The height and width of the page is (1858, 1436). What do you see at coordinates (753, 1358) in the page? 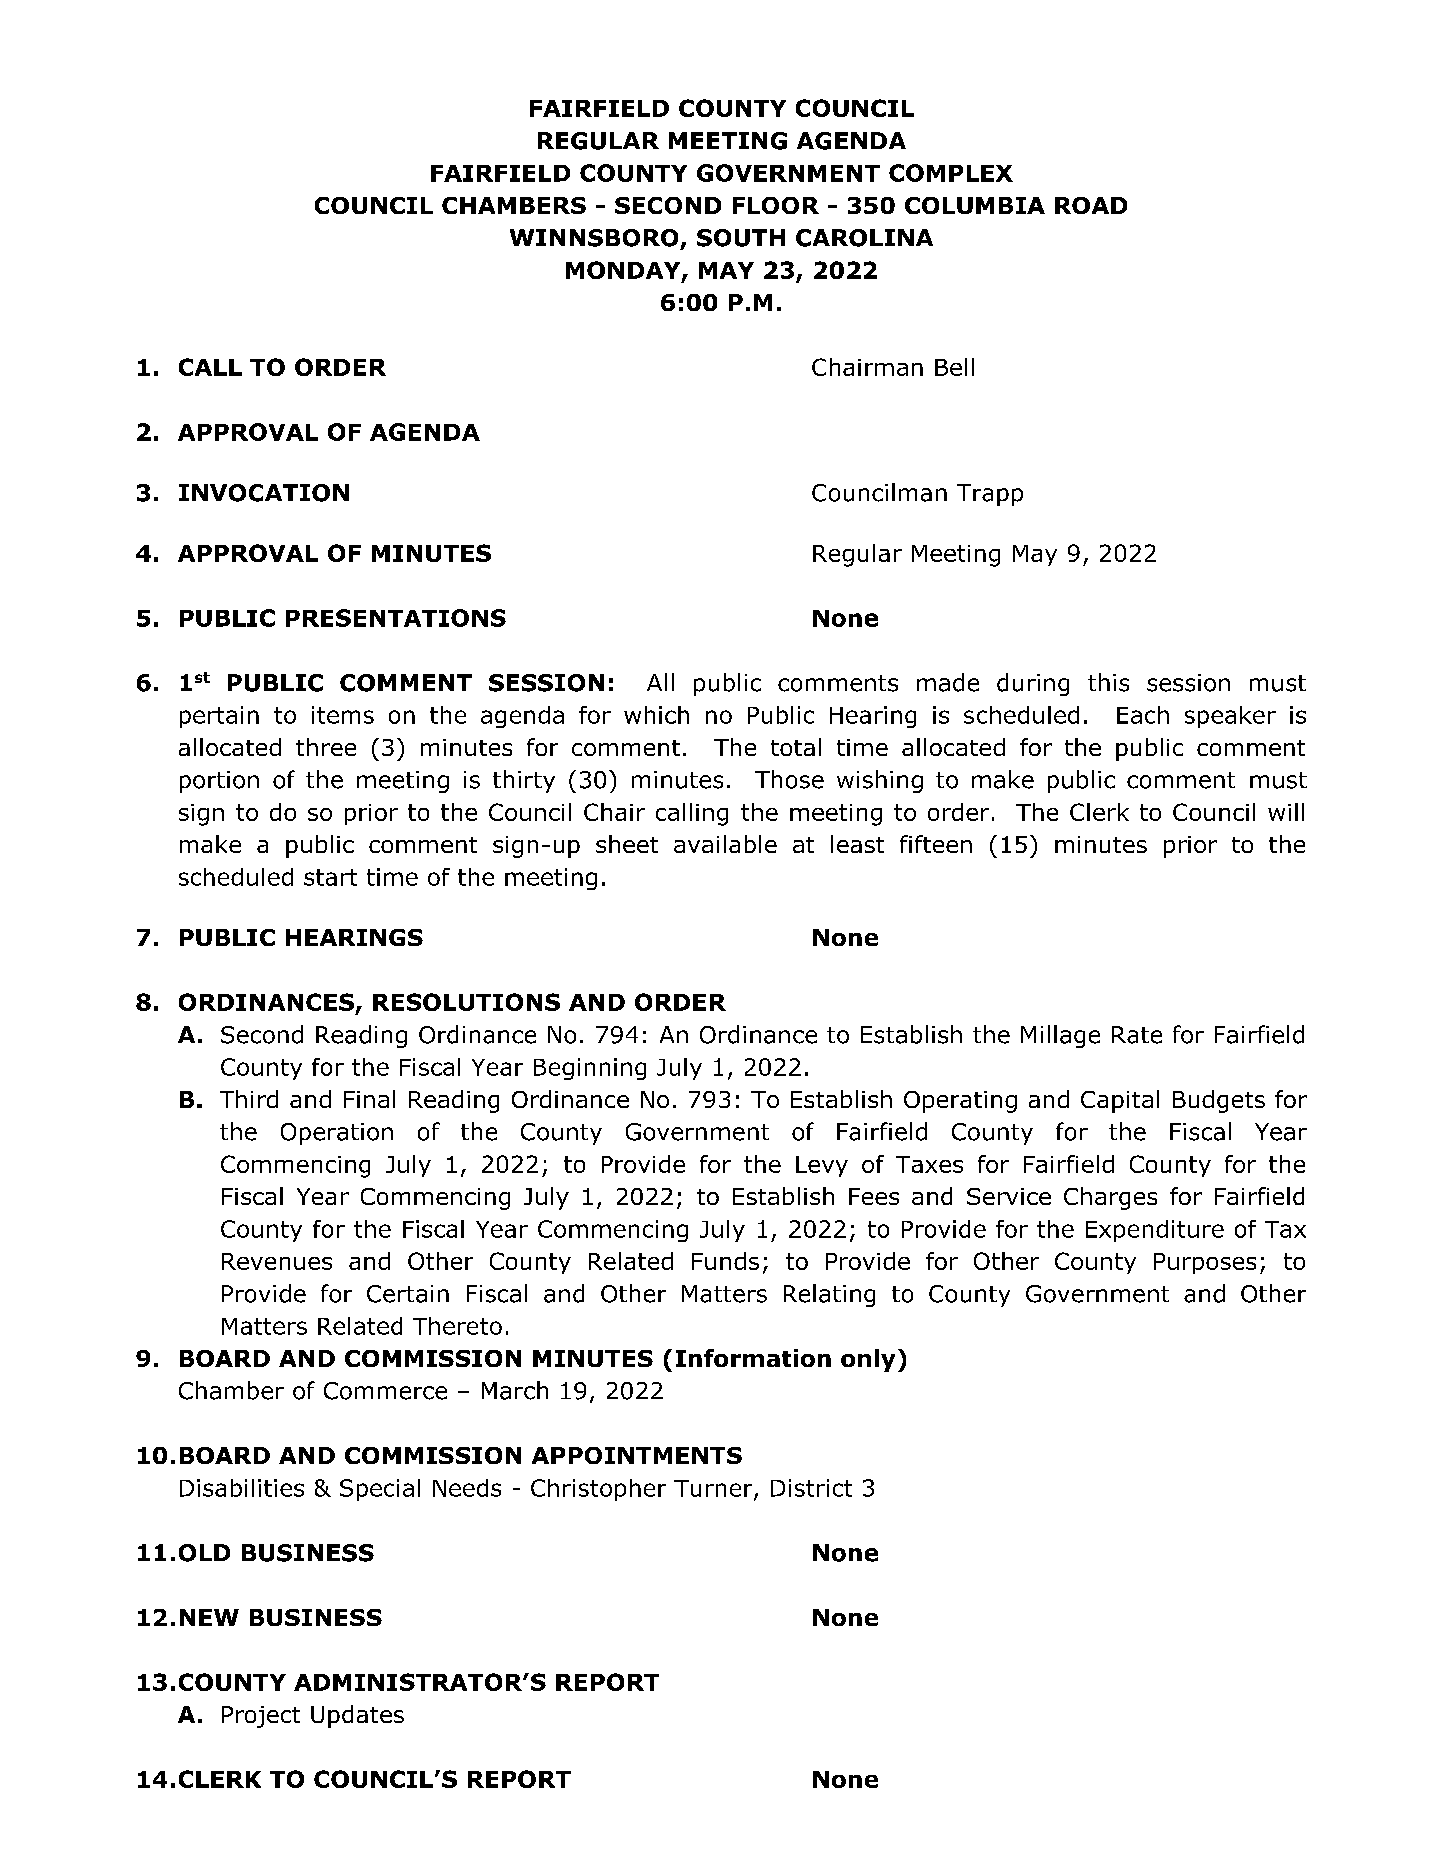
I see `Information` at bounding box center [753, 1358].
